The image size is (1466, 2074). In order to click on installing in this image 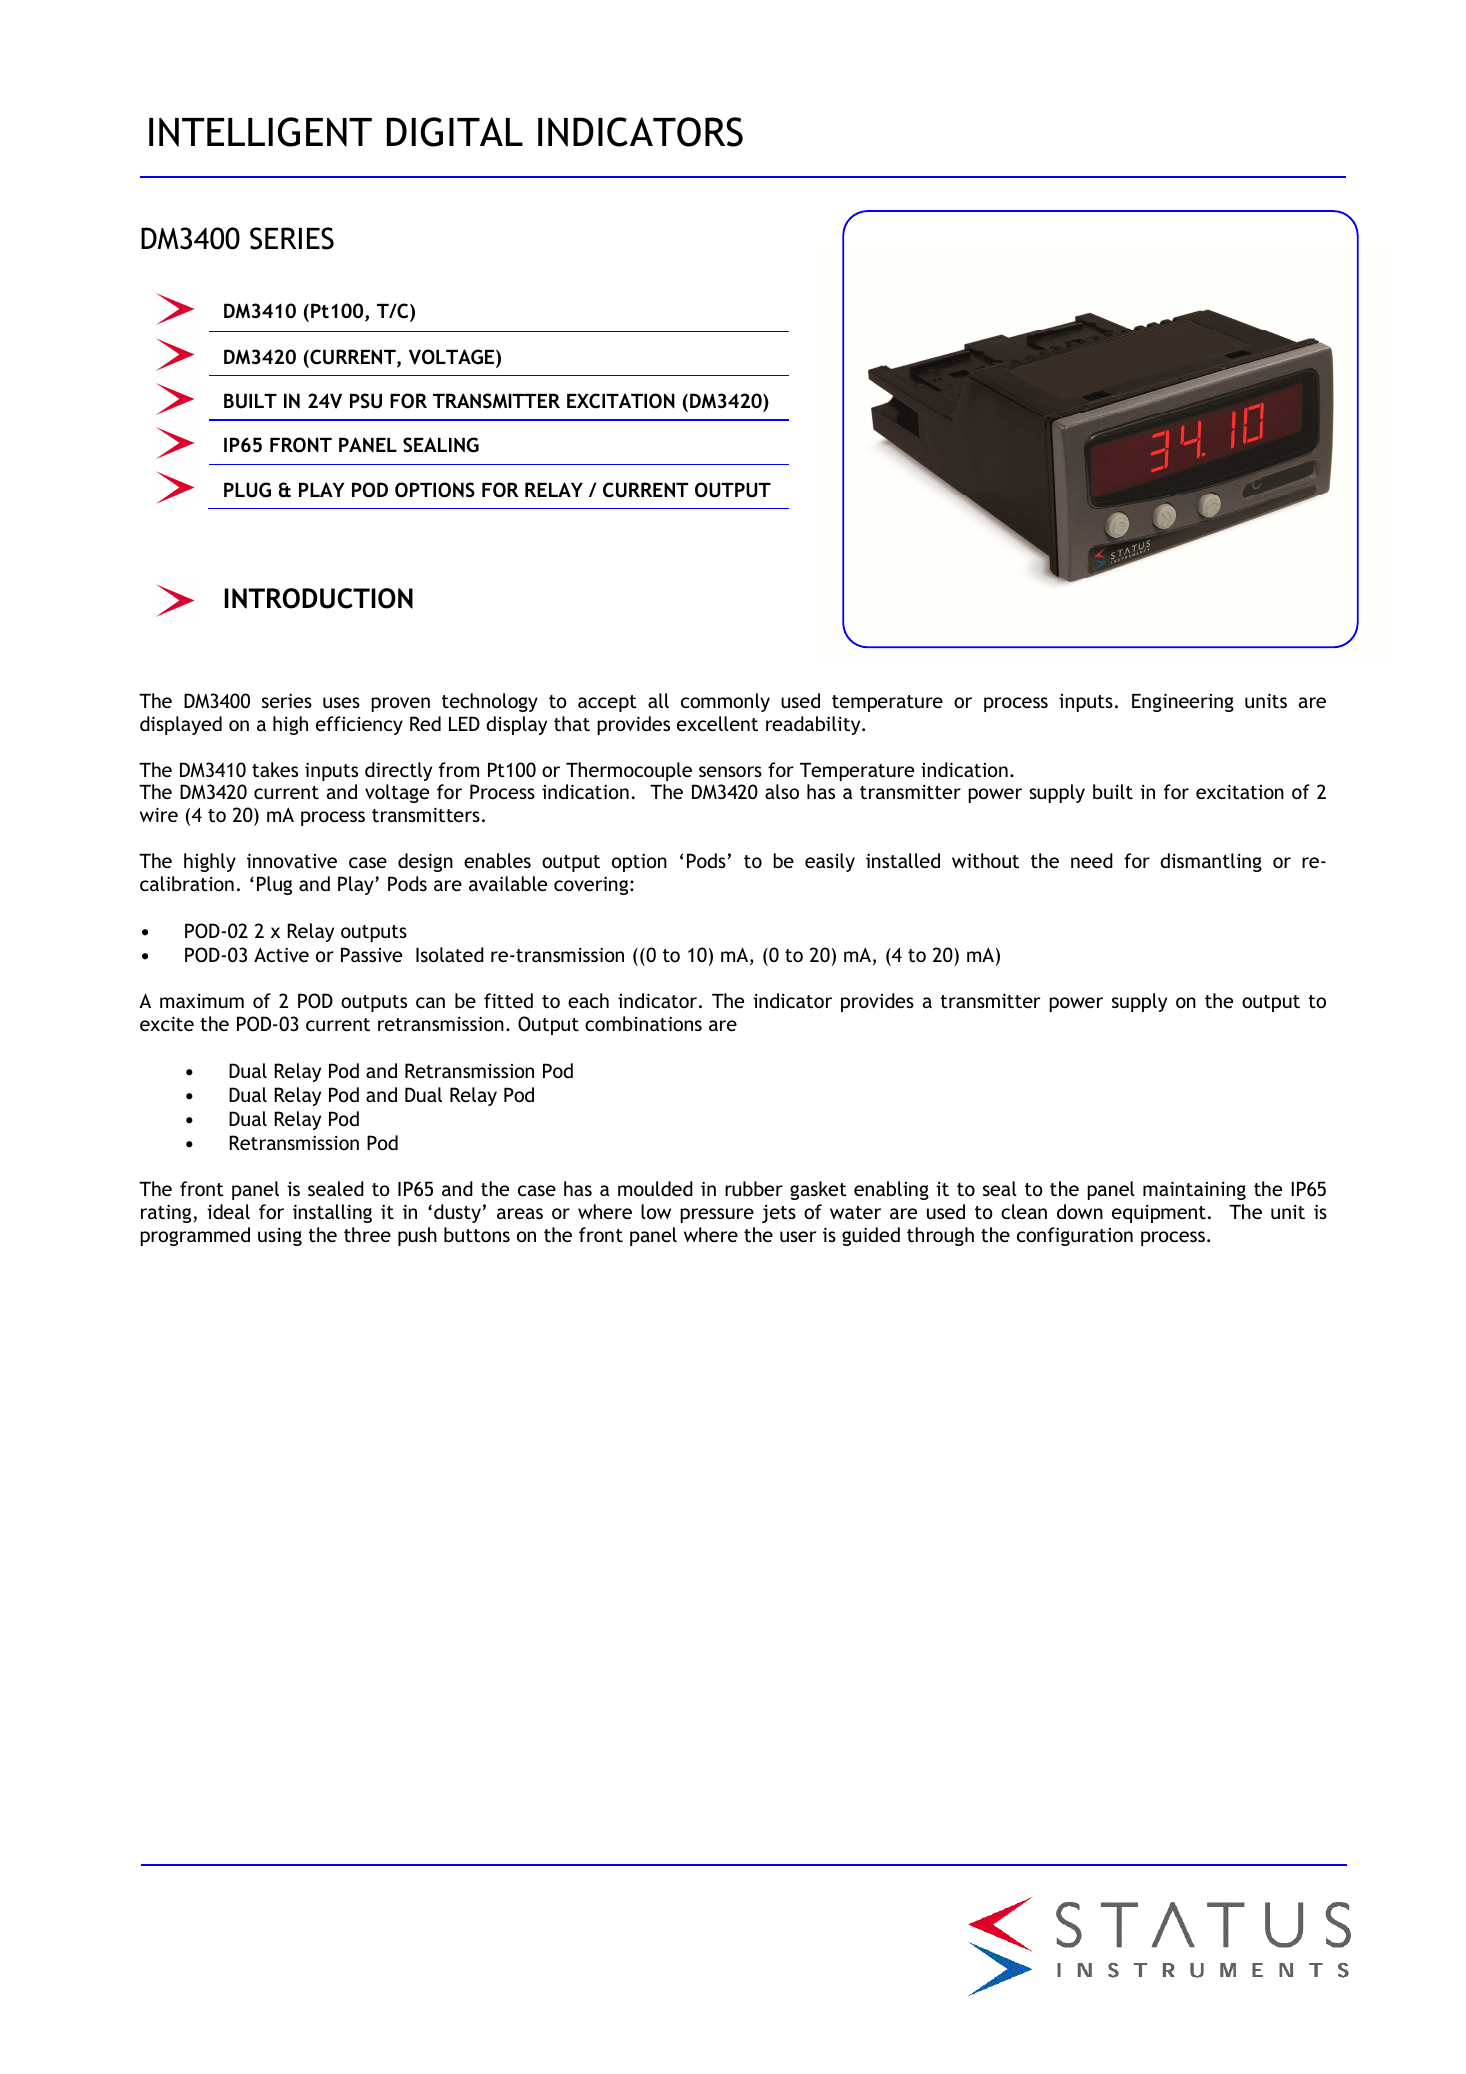, I will do `click(332, 1213)`.
